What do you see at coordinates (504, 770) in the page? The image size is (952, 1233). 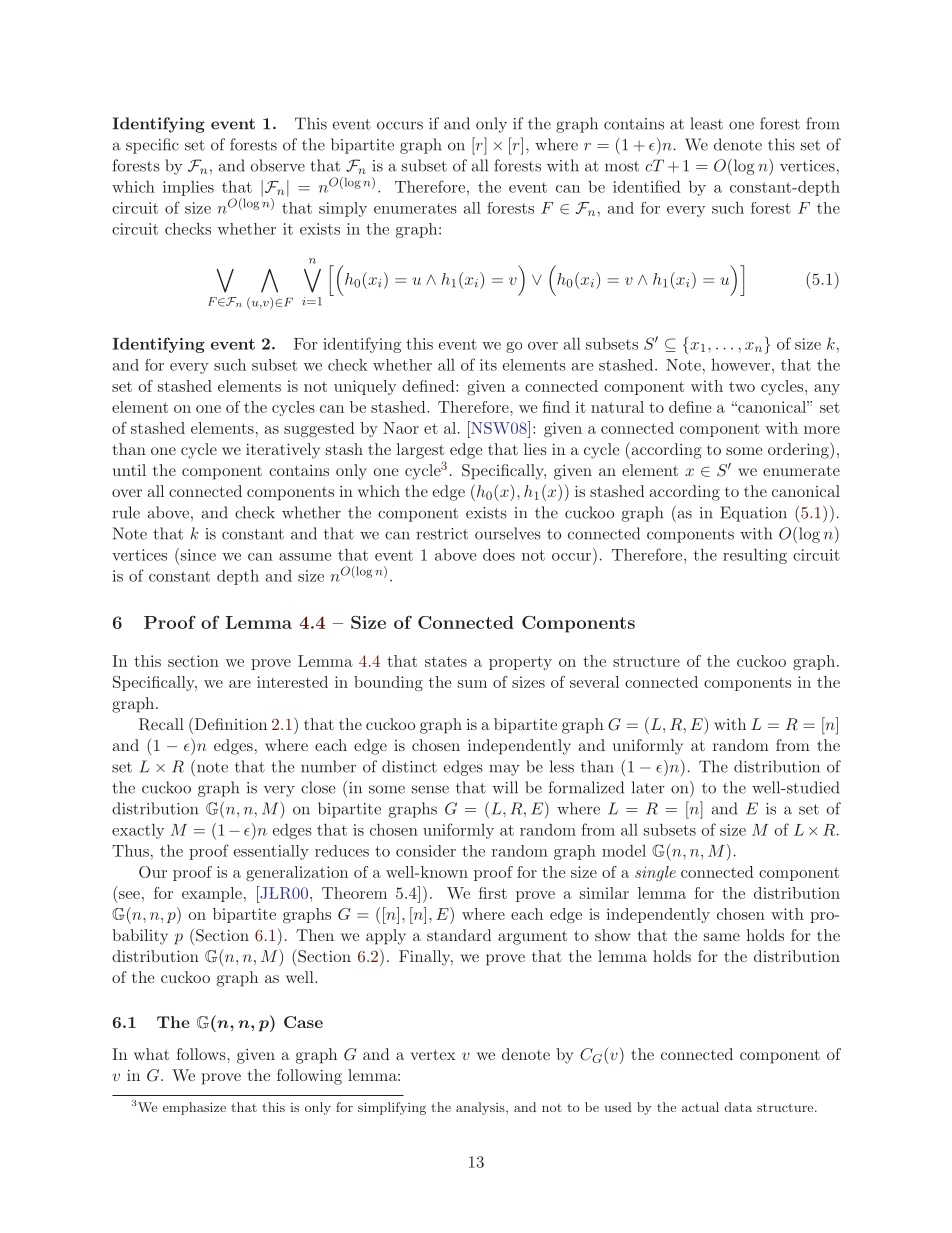 I see `may` at bounding box center [504, 770].
